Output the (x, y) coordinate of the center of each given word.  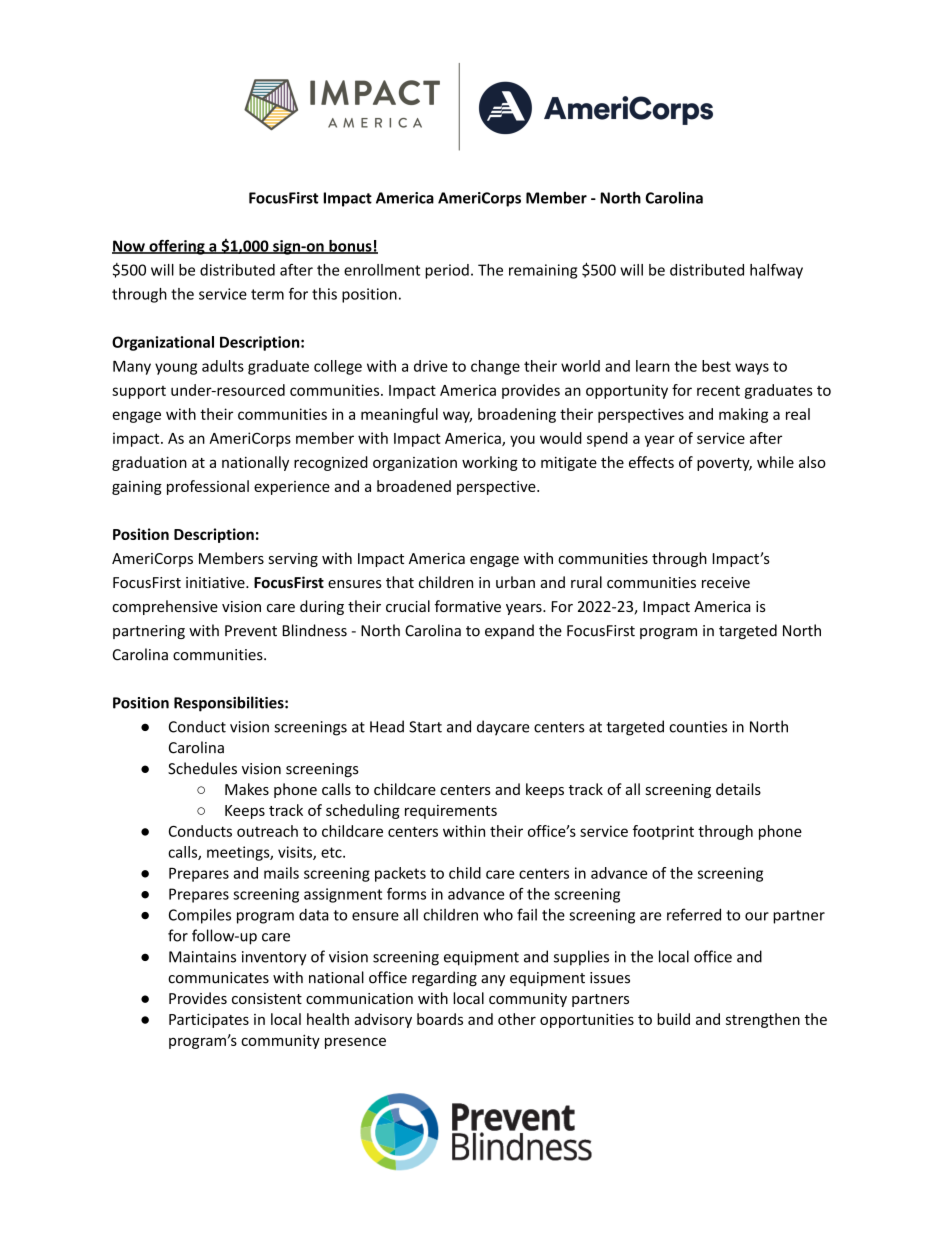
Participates (209, 1021)
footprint (663, 832)
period (447, 271)
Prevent (251, 631)
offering (177, 247)
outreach (267, 831)
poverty (724, 464)
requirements (451, 812)
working (490, 463)
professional (208, 487)
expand (509, 631)
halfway (776, 271)
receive (726, 582)
